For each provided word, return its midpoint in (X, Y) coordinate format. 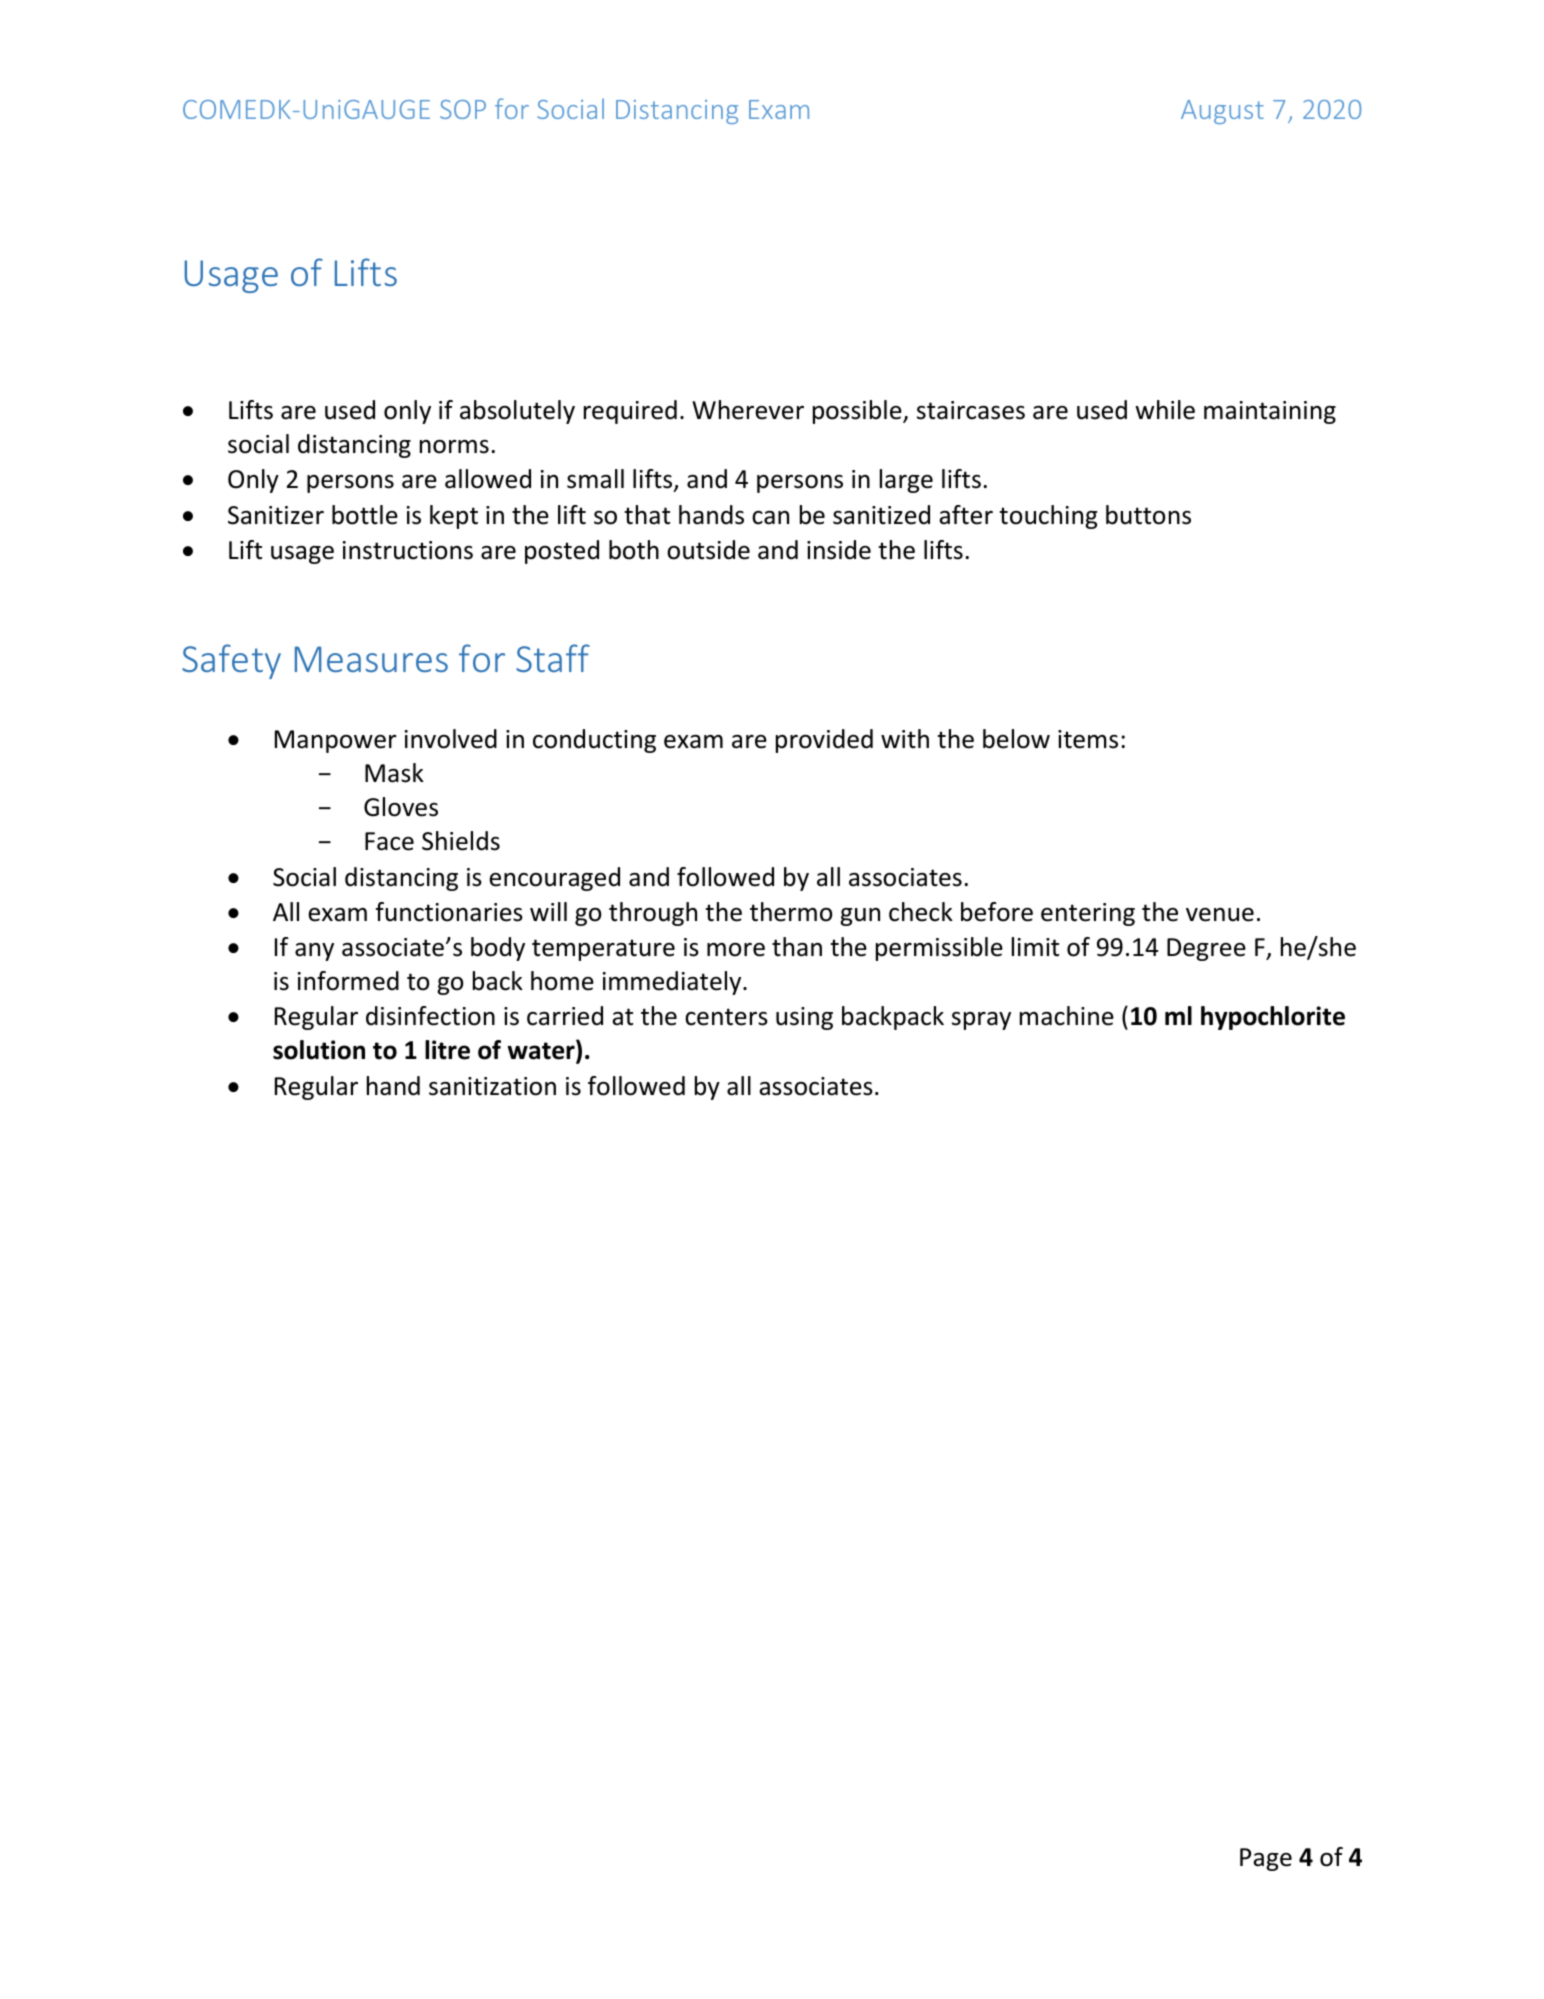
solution (319, 1050)
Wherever (748, 410)
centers (726, 1017)
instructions (408, 550)
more (736, 950)
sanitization (492, 1086)
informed (348, 981)
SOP (463, 109)
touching (1048, 517)
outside (708, 550)
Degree (1206, 949)
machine (1067, 1016)
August (1222, 112)
